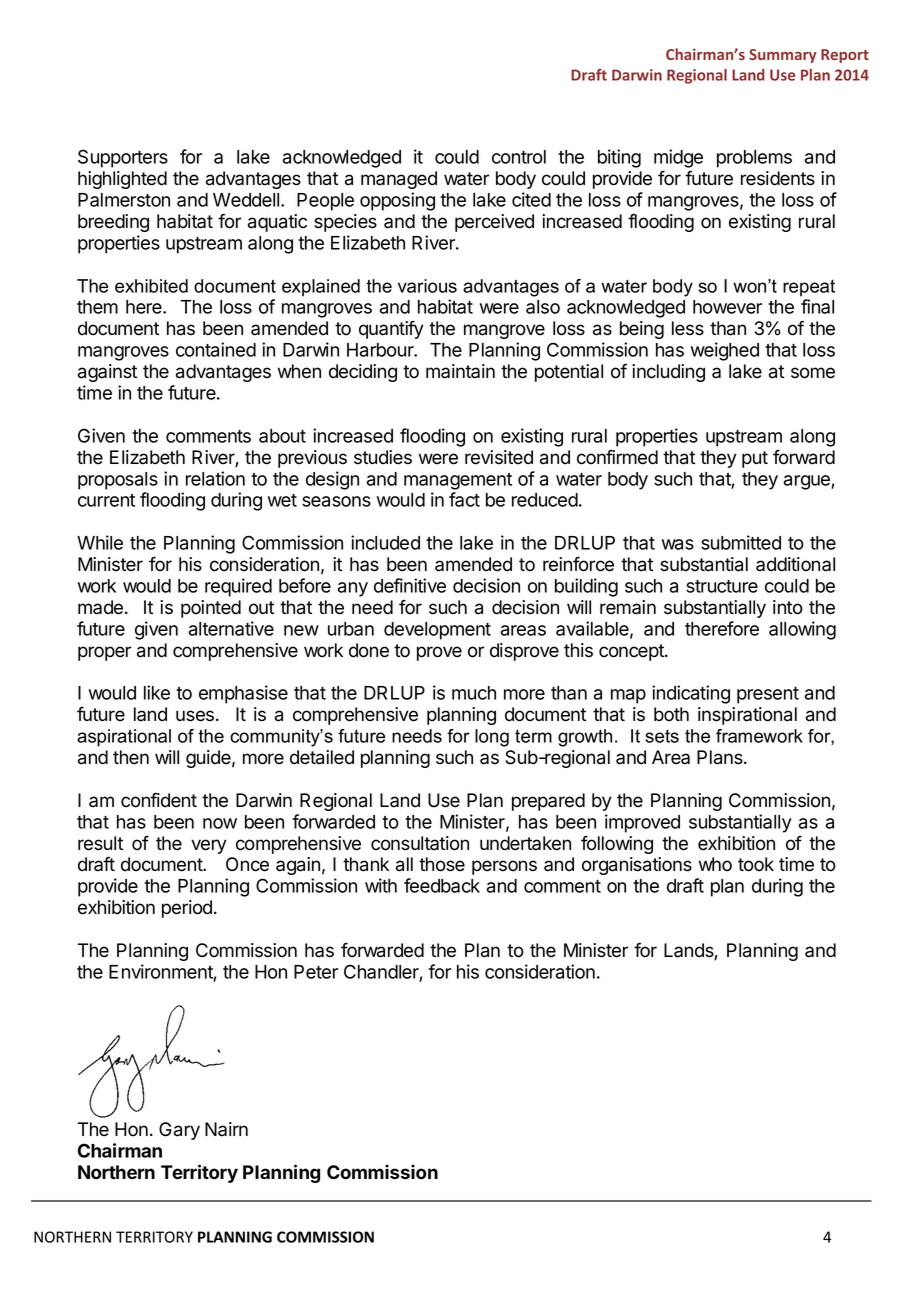  What do you see at coordinates (783, 56) in the screenshot?
I see `Summary` at bounding box center [783, 56].
